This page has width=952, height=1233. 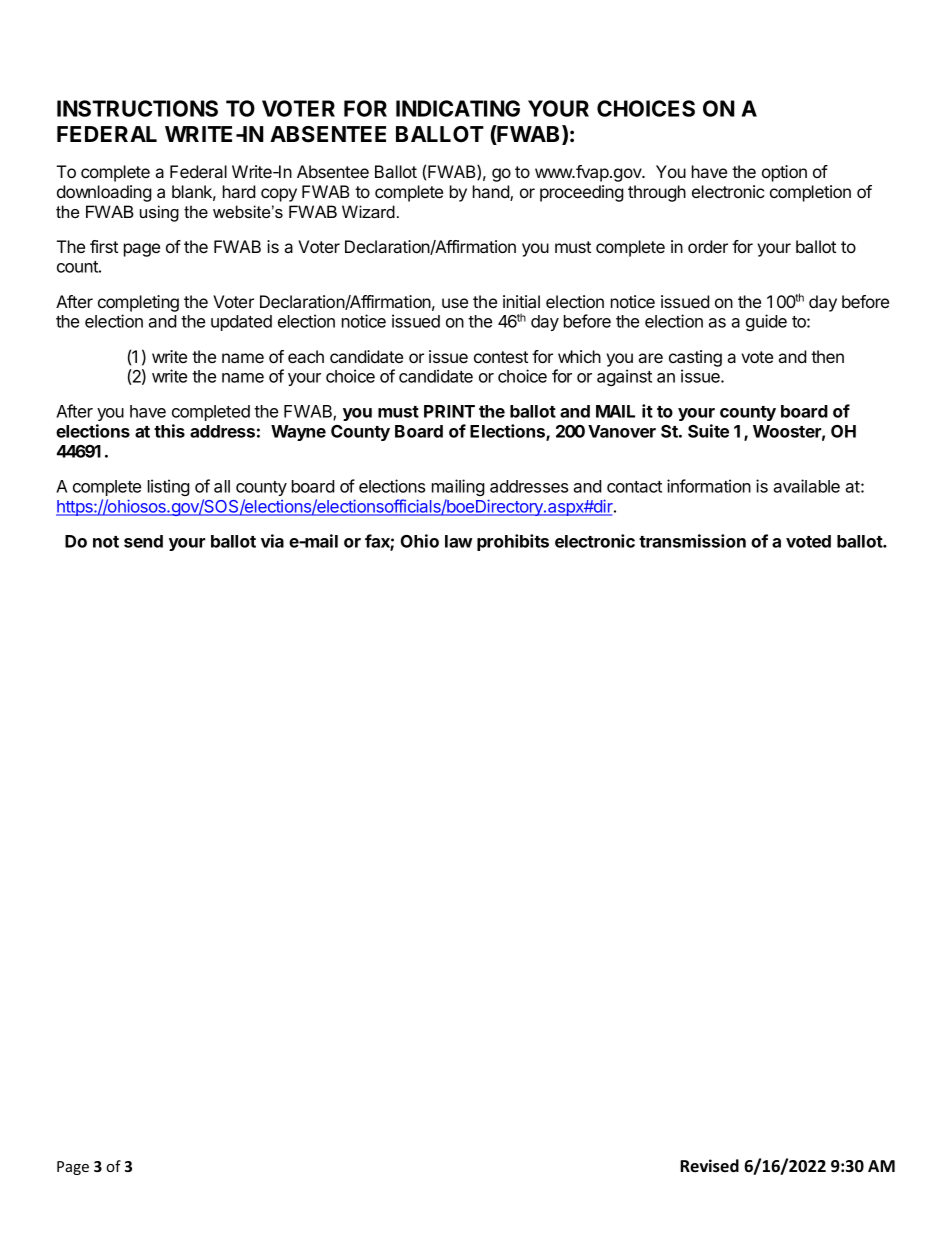 I want to click on transmission, so click(x=692, y=541).
